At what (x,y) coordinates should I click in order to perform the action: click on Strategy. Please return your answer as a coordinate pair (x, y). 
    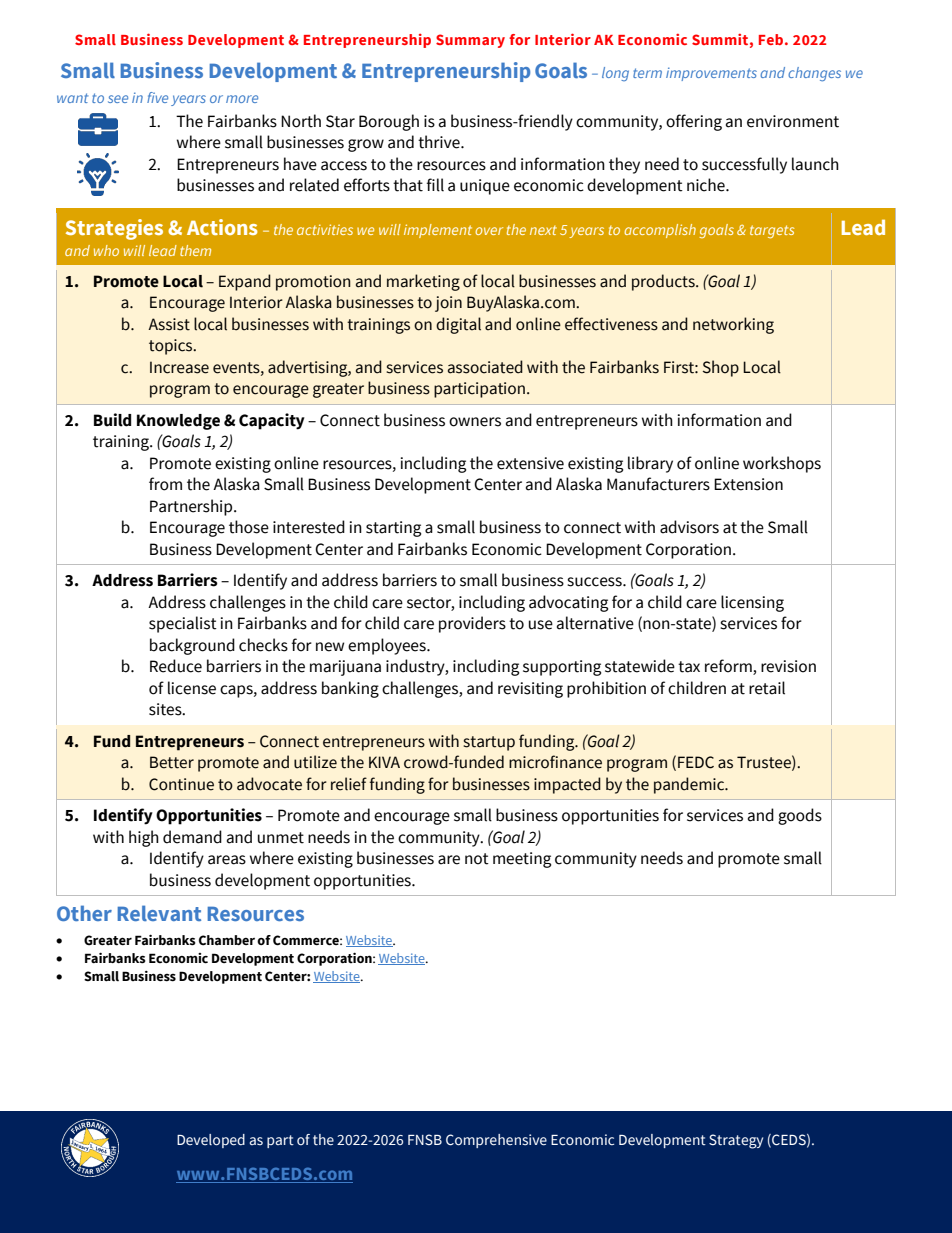
    Looking at the image, I should click on (736, 1141).
